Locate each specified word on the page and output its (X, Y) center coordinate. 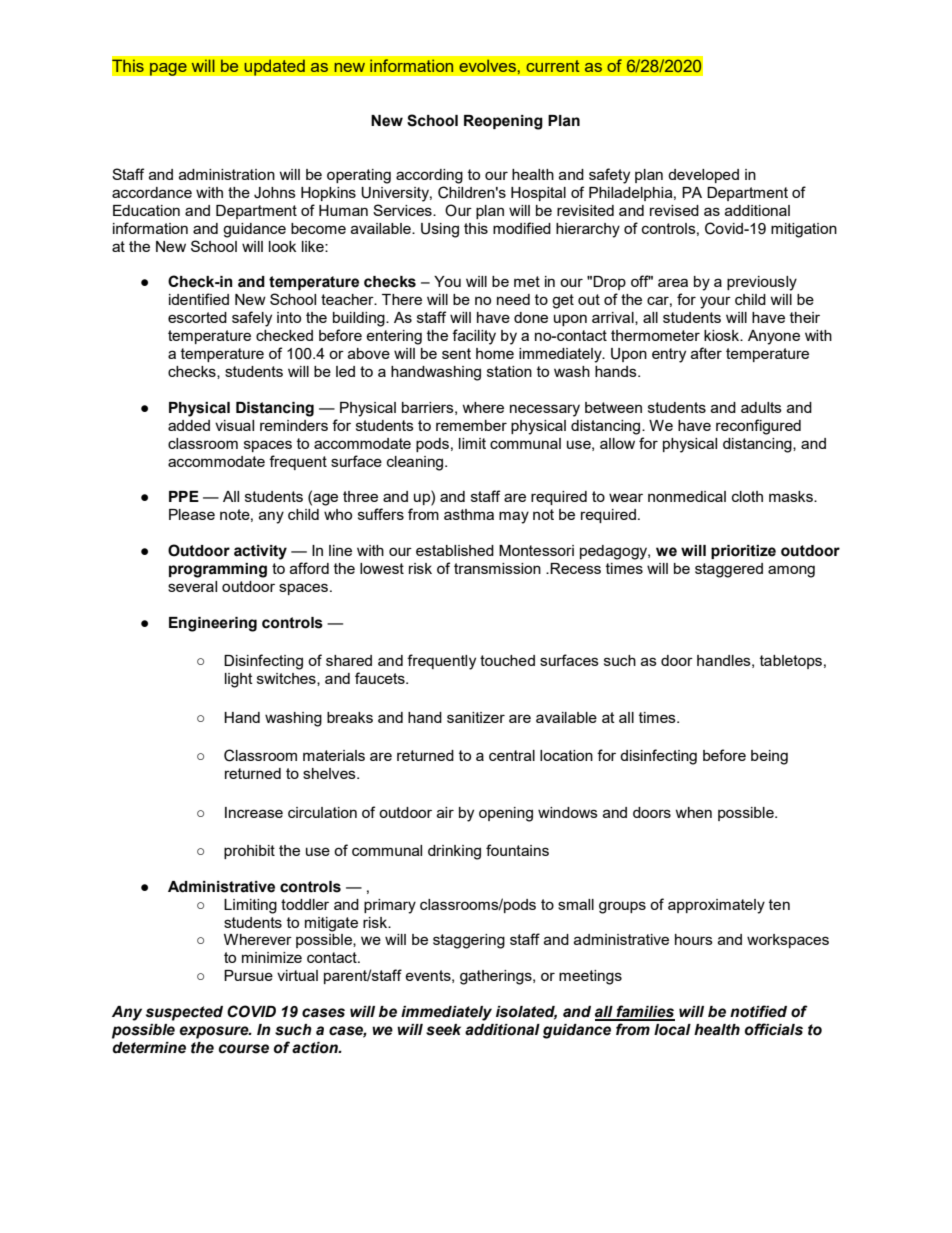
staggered (729, 570)
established (455, 550)
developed (703, 176)
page (168, 69)
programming (218, 570)
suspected (184, 1013)
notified (758, 1011)
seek (443, 1030)
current (553, 66)
